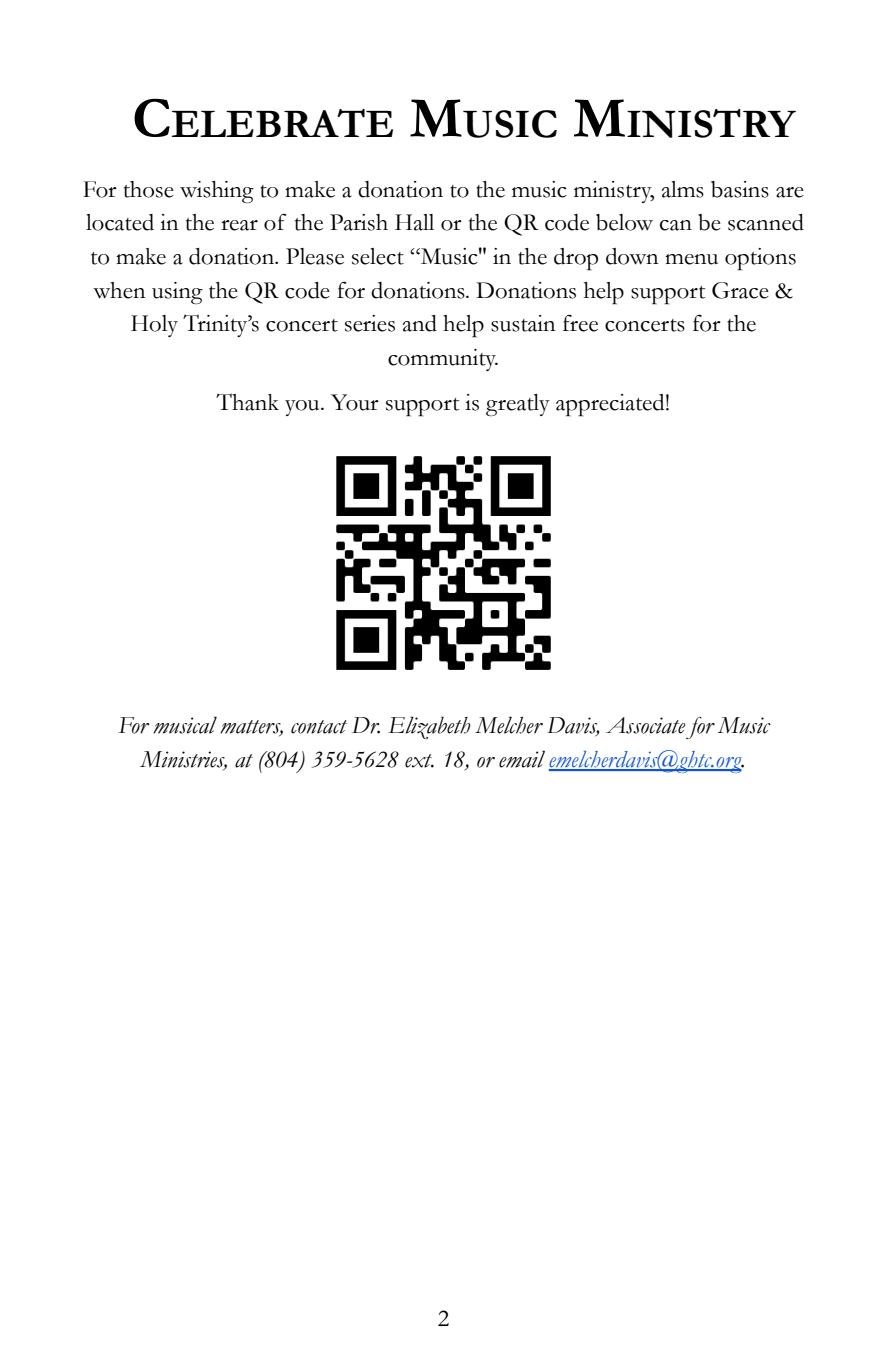  Describe the element at coordinates (683, 189) in the page. I see `alms` at that location.
